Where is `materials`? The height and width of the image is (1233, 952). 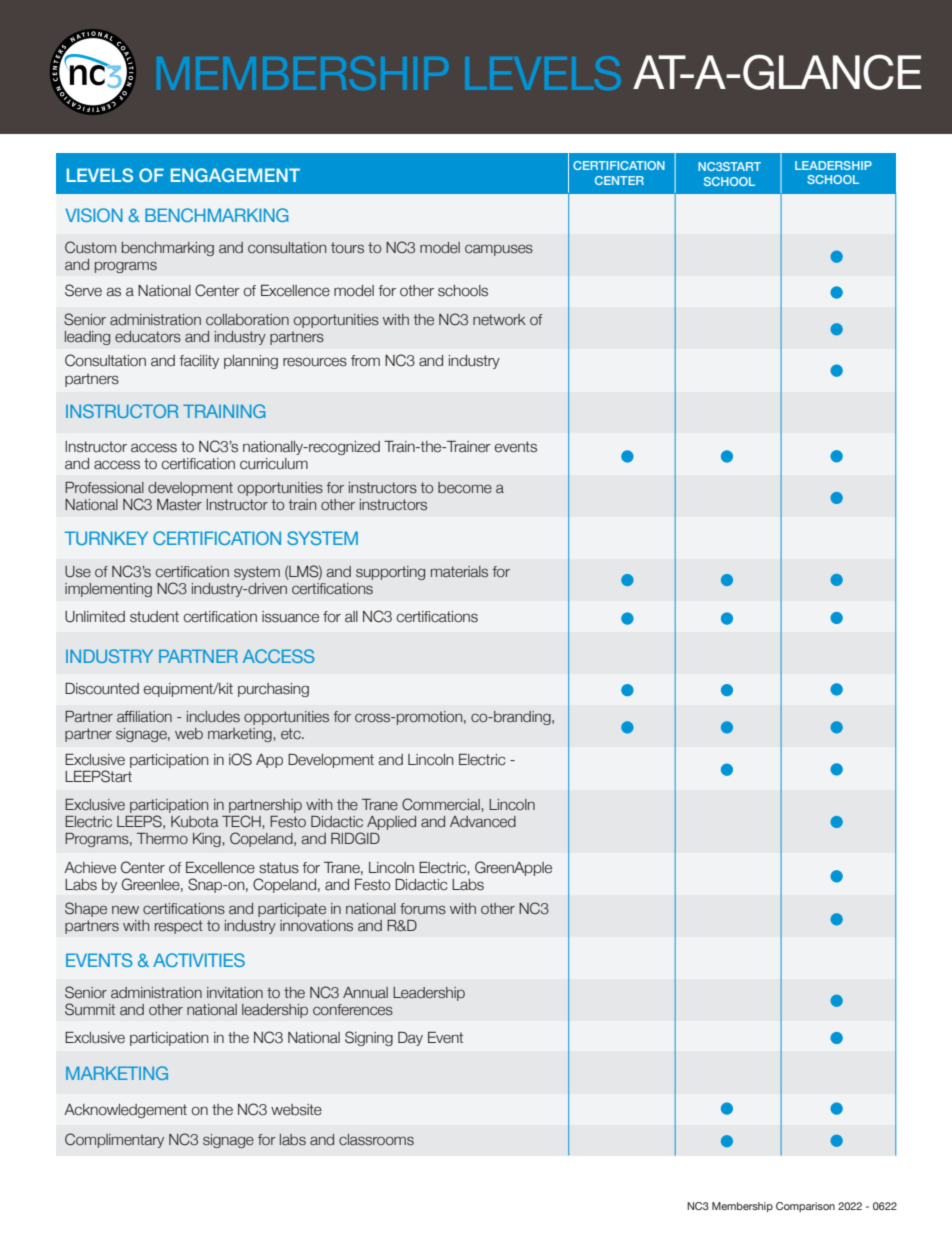 materials is located at coordinates (459, 572).
